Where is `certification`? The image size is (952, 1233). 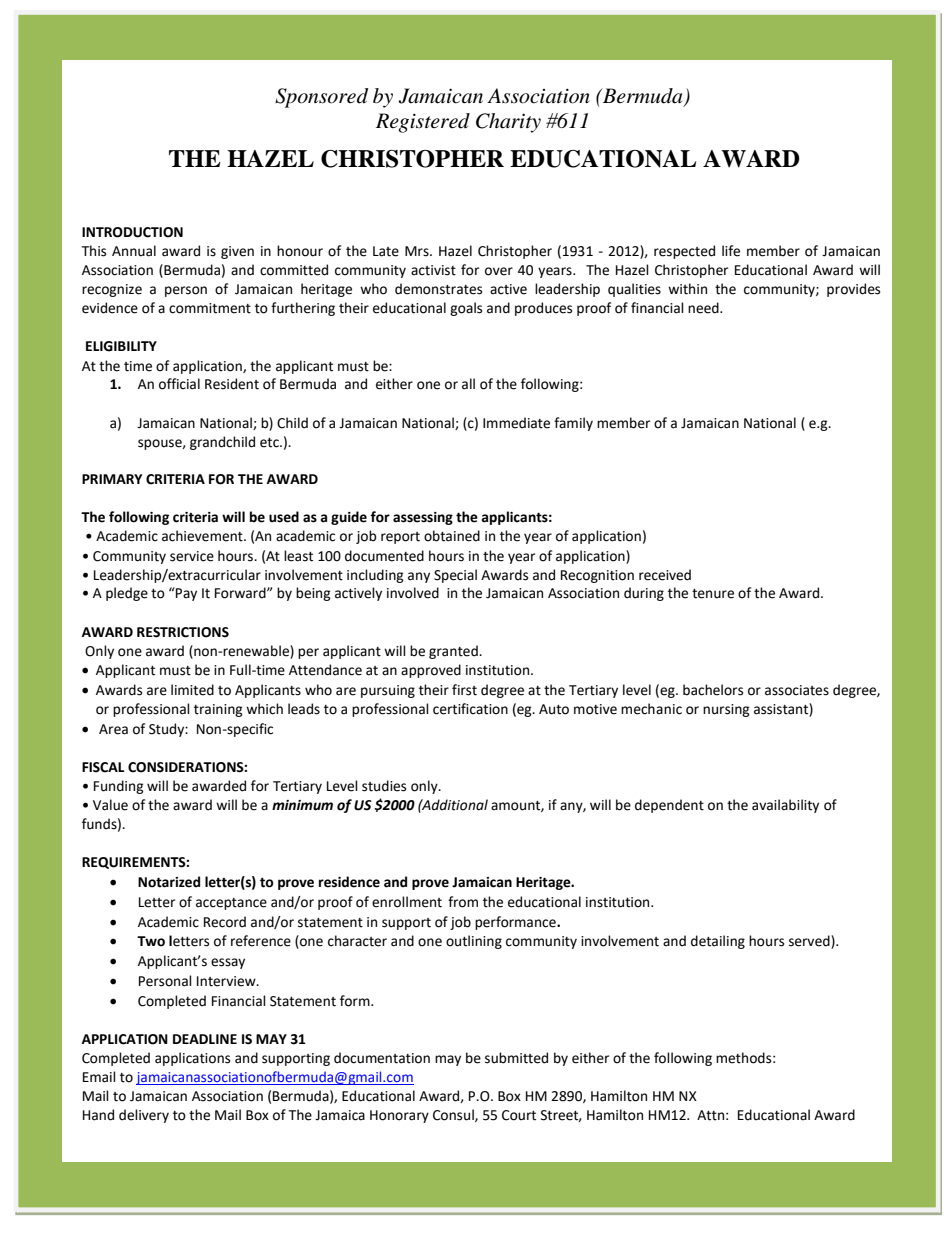
certification is located at coordinates (470, 709).
